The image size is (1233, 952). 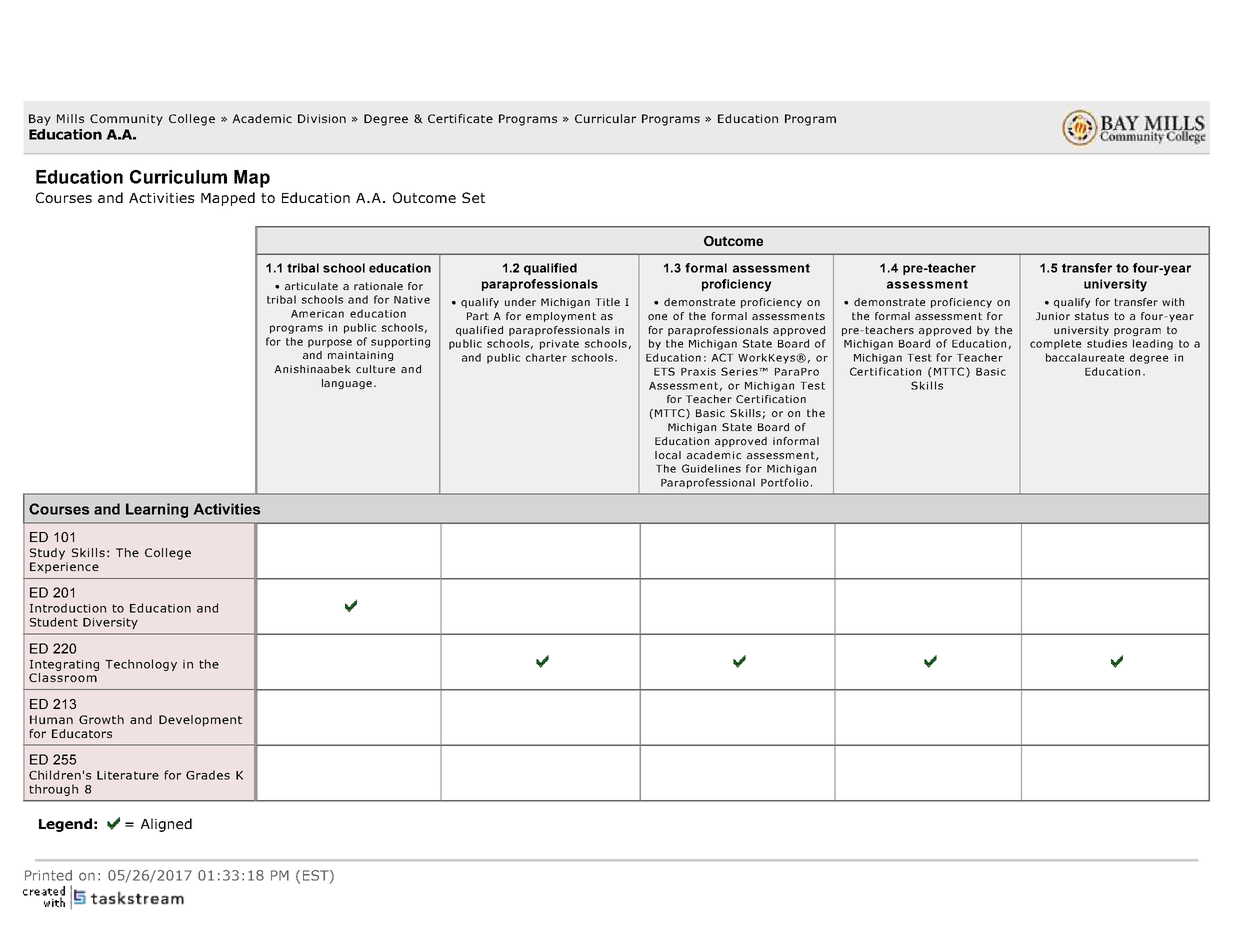 I want to click on Diversity, so click(x=110, y=623).
